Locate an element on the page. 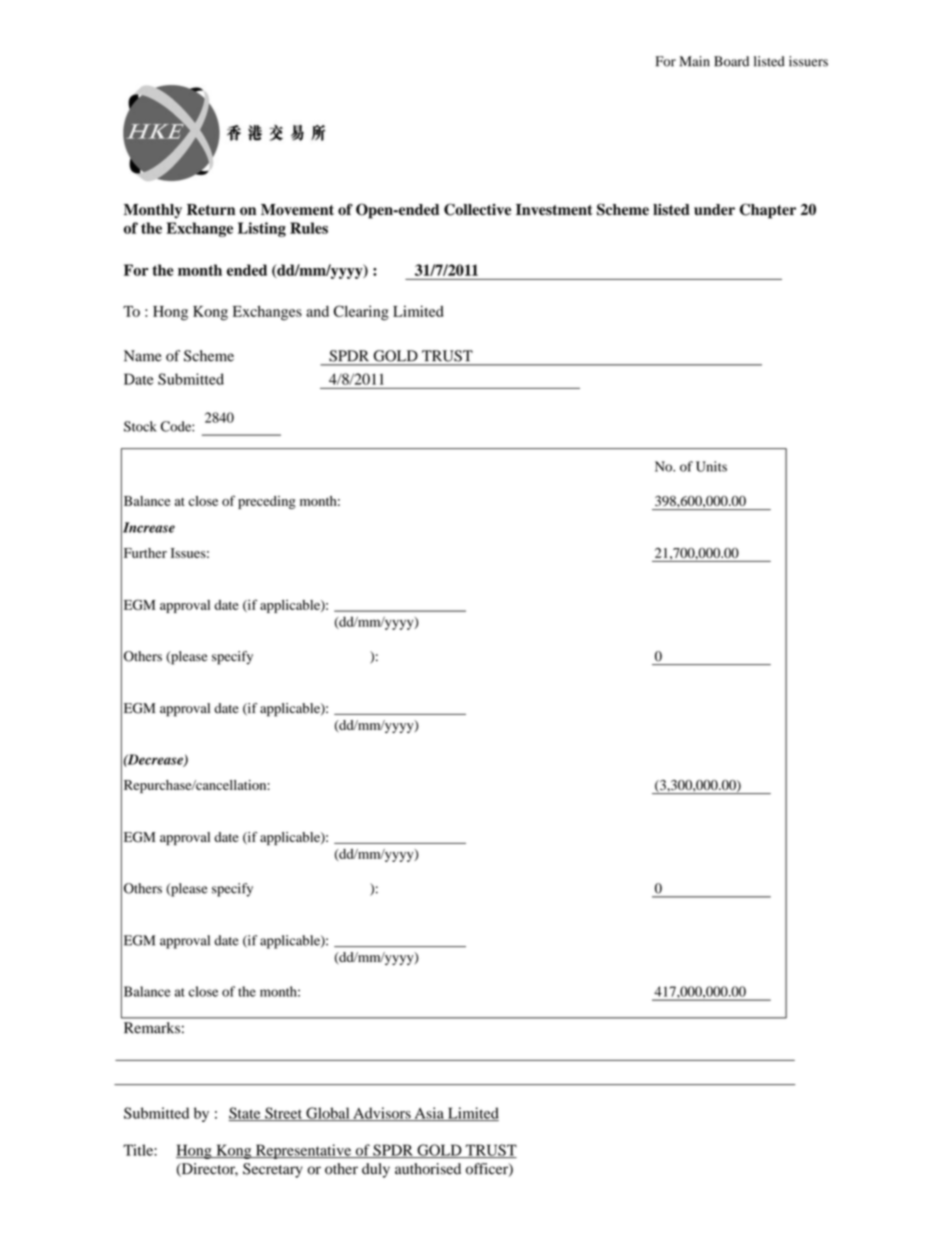 The image size is (952, 1233). Name is located at coordinates (143, 356).
